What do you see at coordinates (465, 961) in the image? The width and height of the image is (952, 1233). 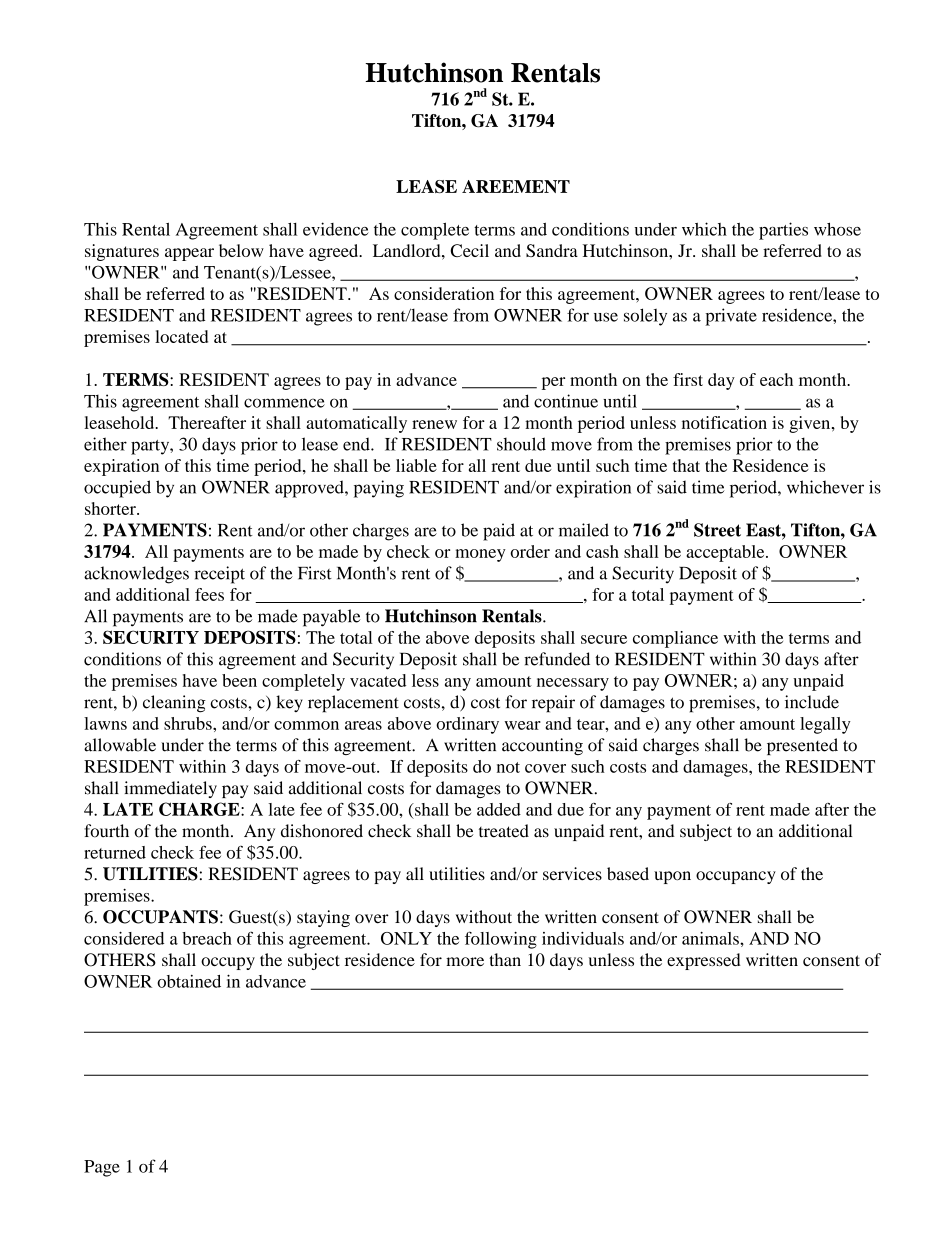 I see `more` at bounding box center [465, 961].
